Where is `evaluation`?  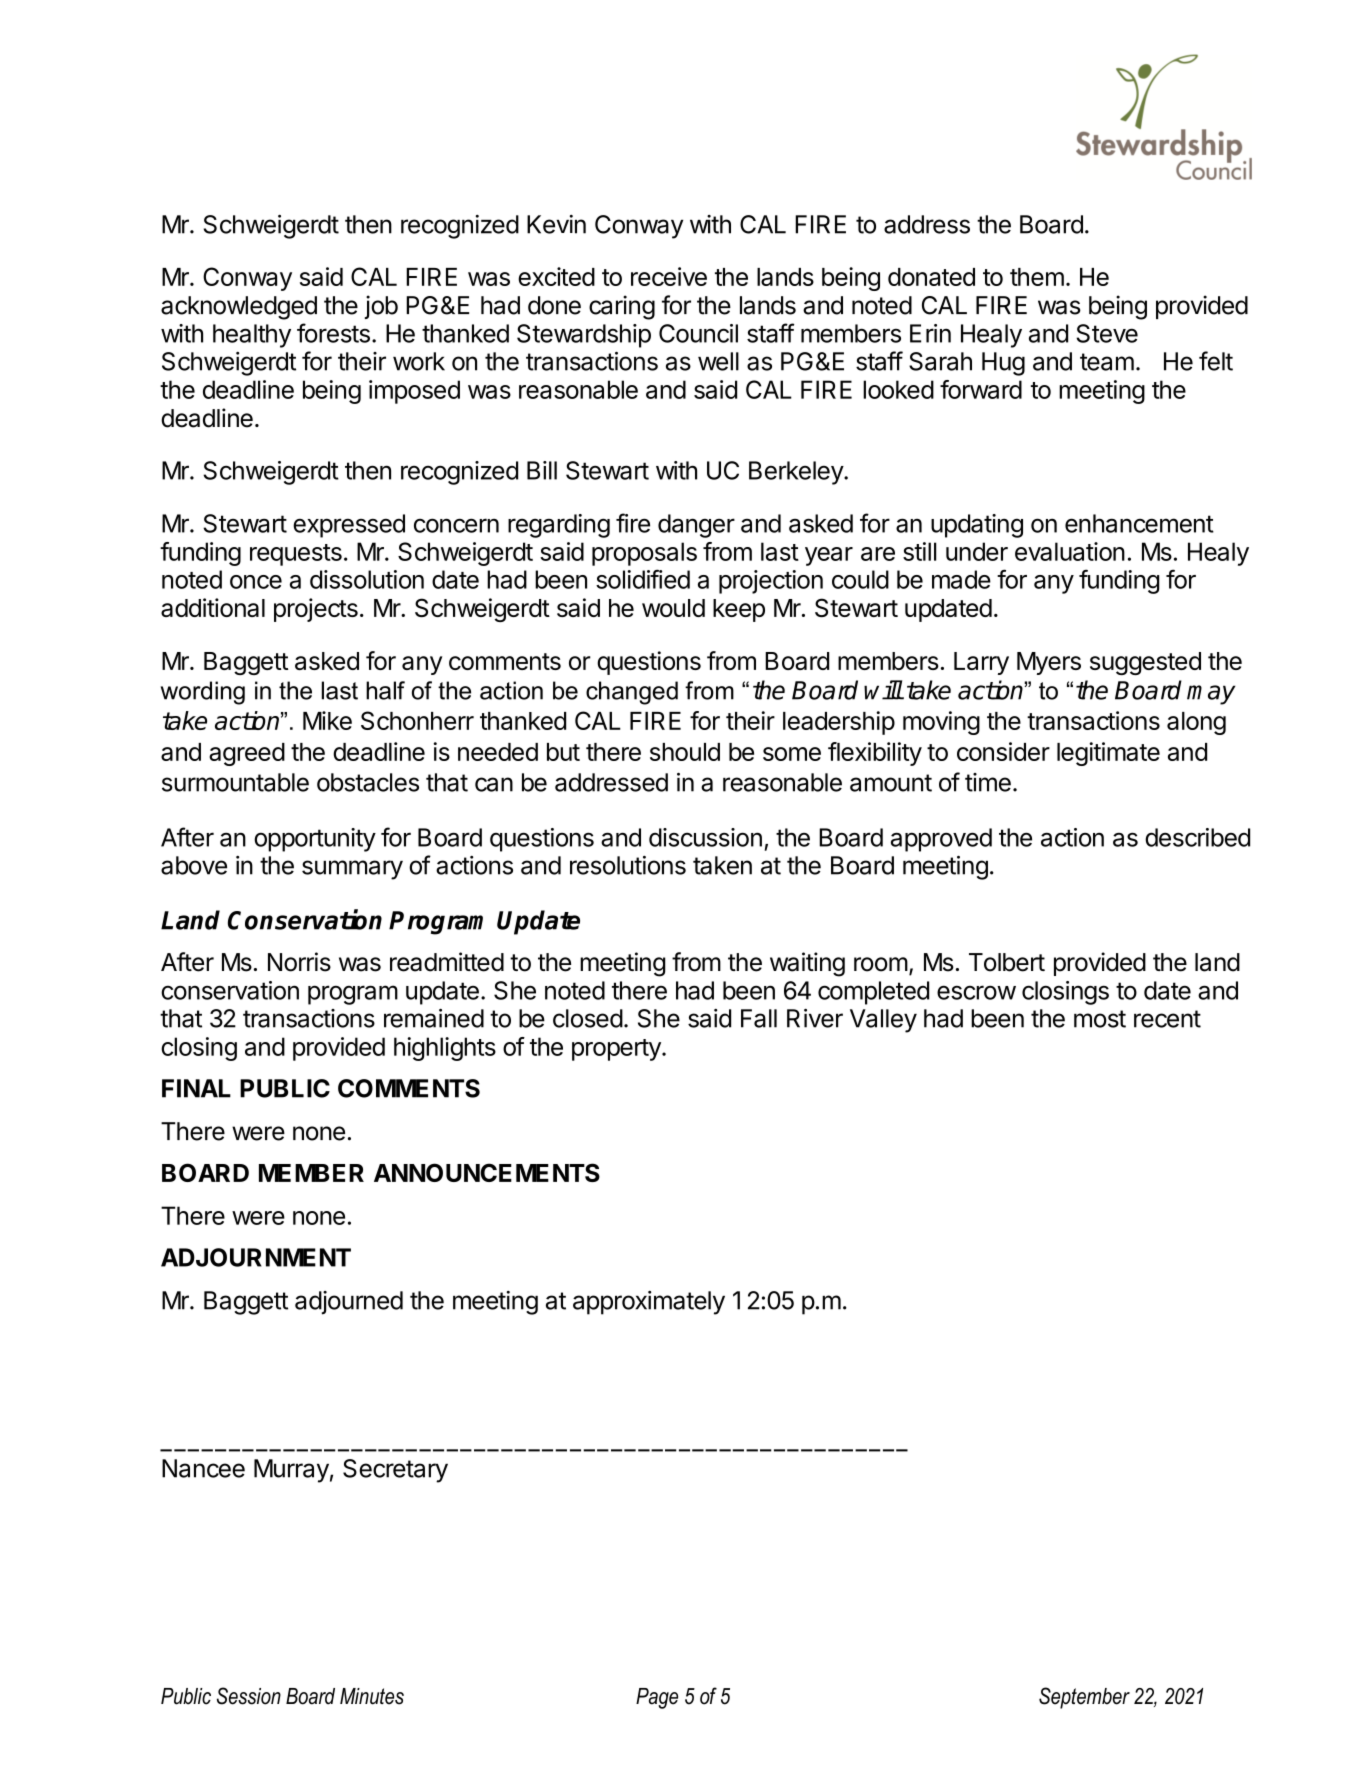 evaluation is located at coordinates (1070, 551).
